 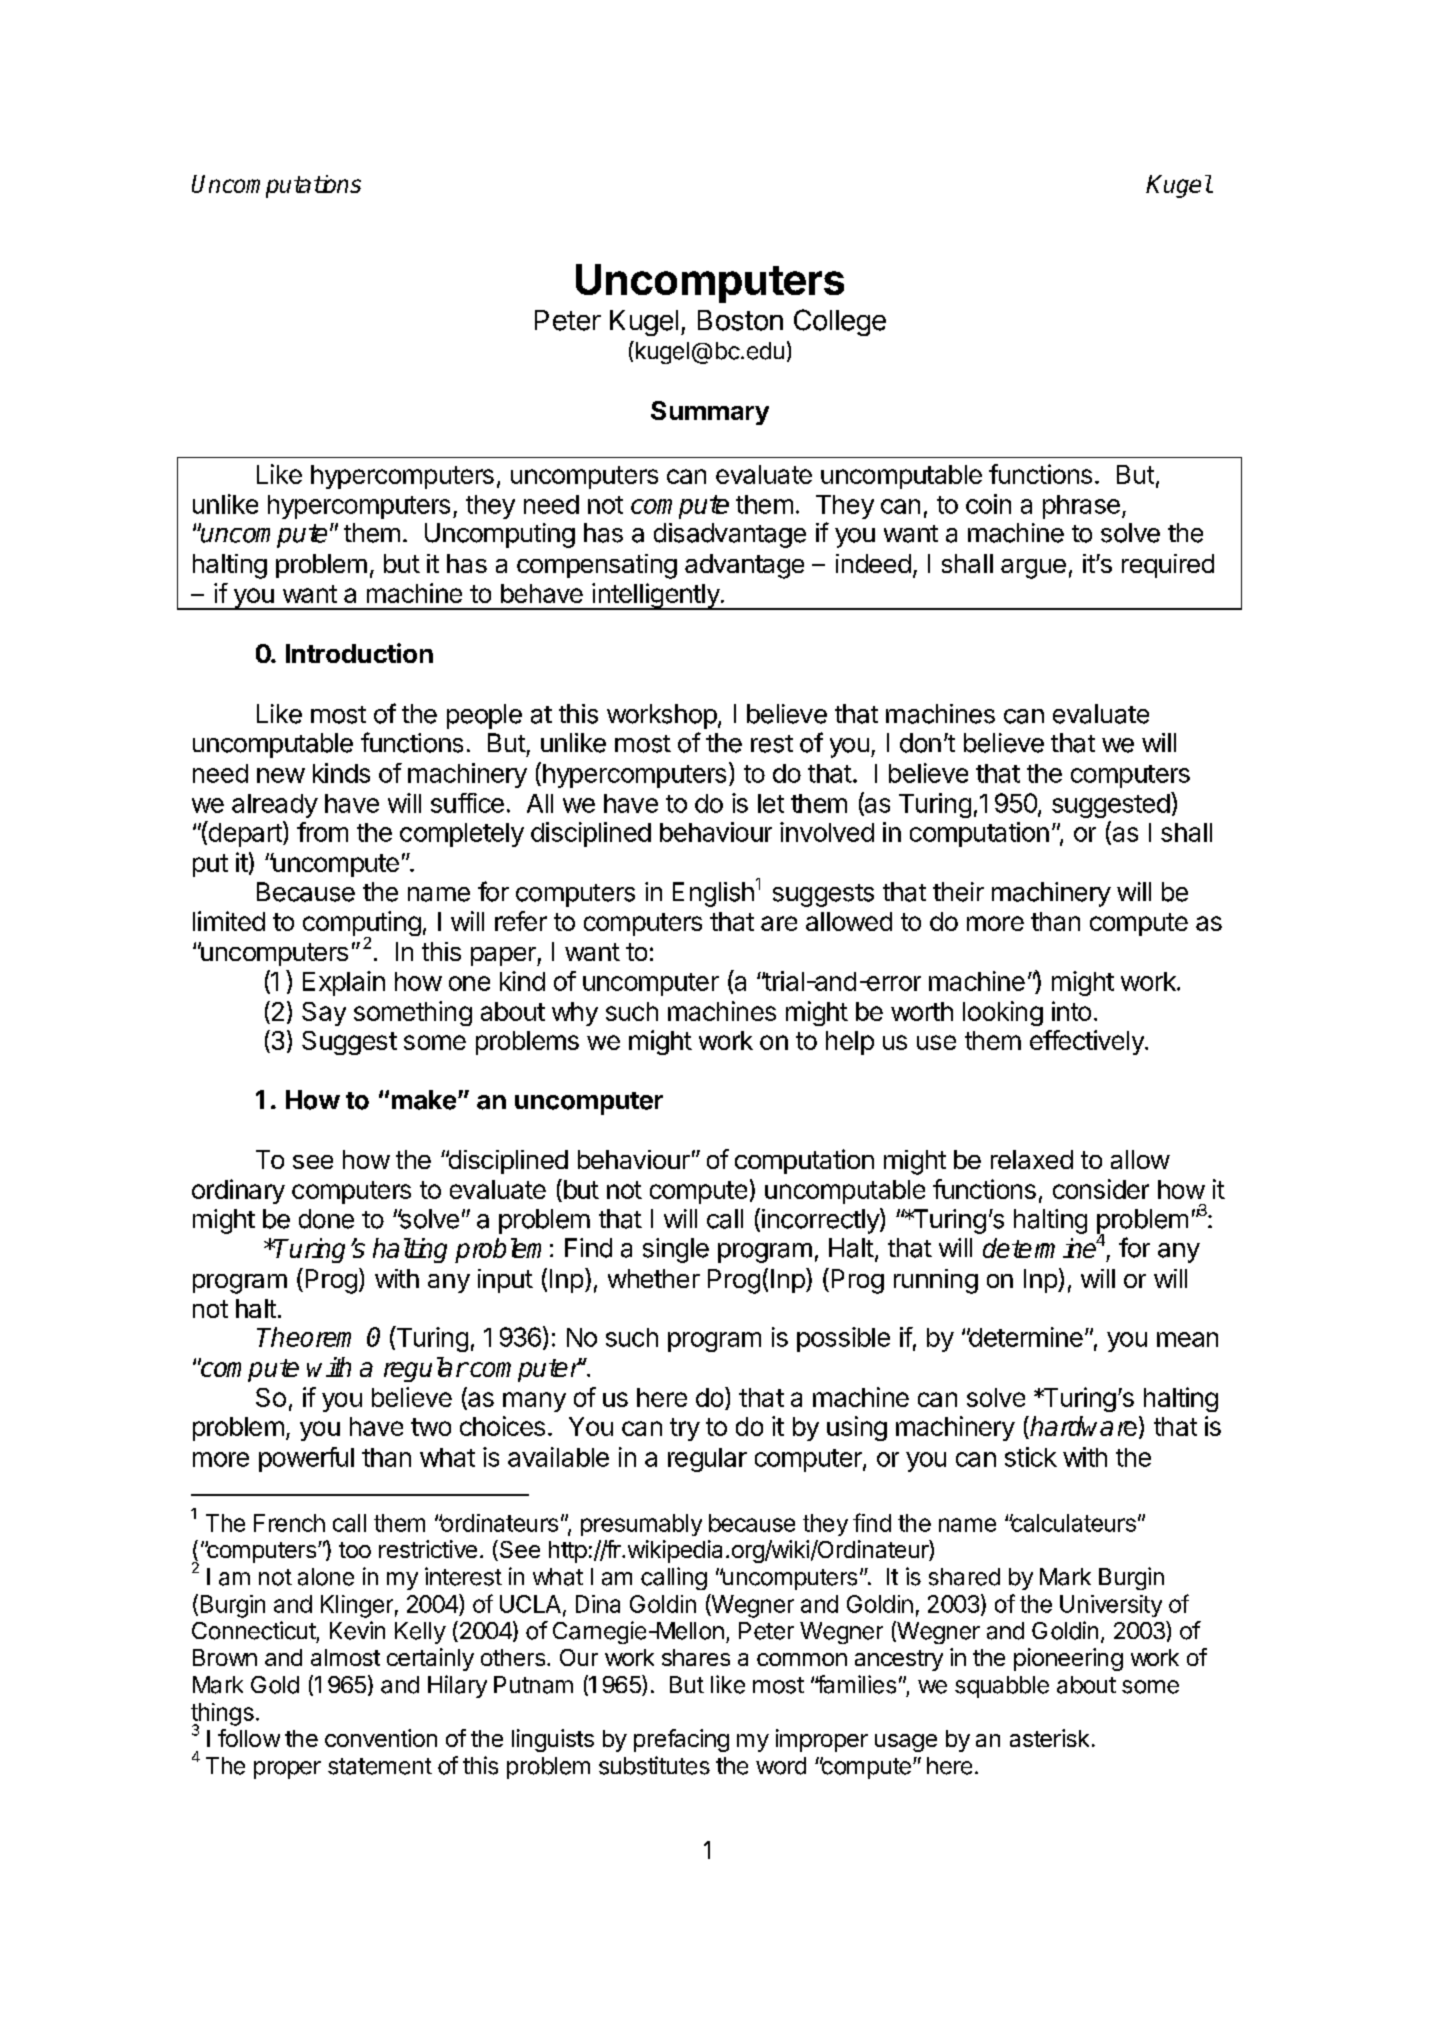 I want to click on convention, so click(x=381, y=1738).
